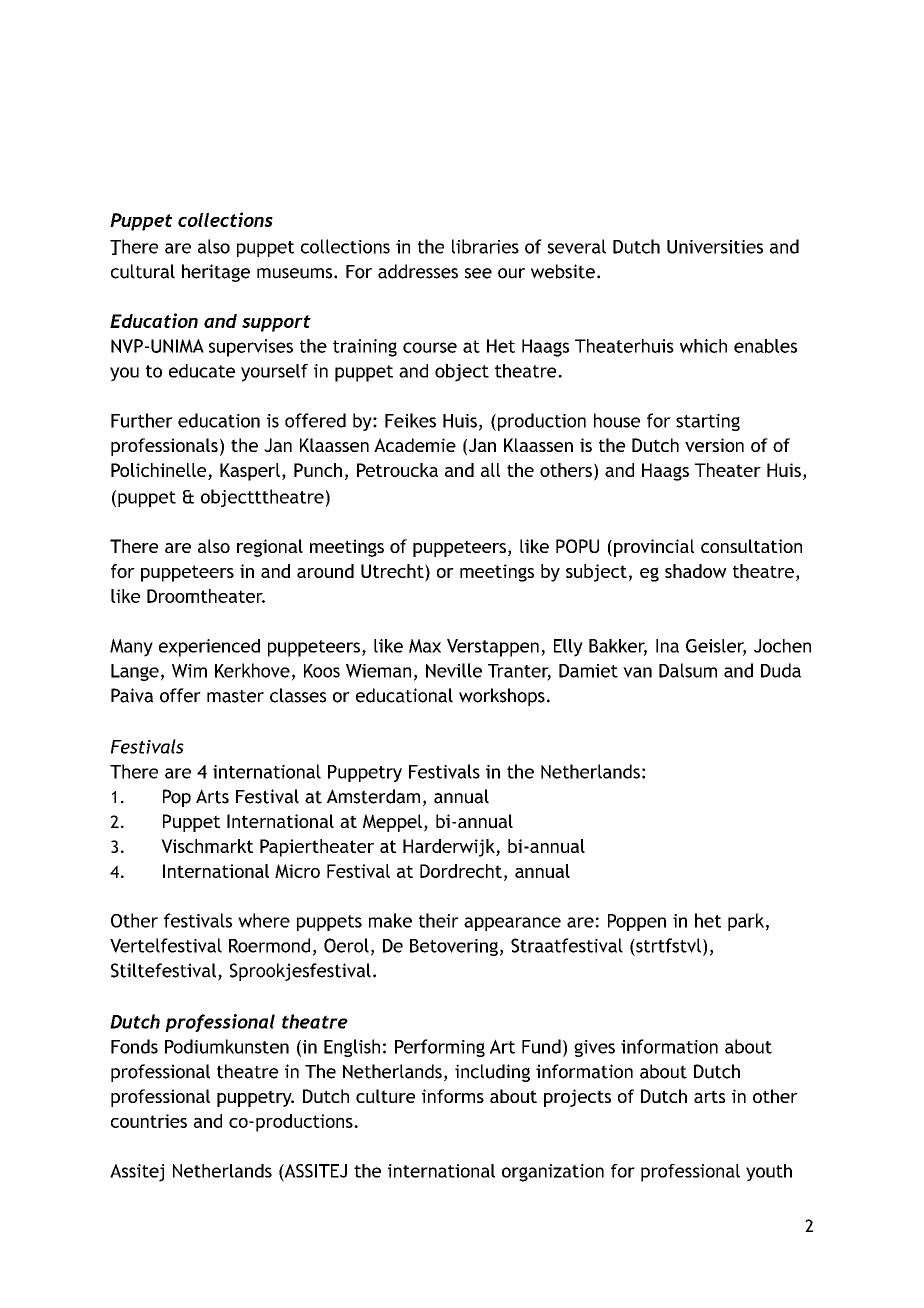  Describe the element at coordinates (502, 697) in the screenshot. I see `workshops` at that location.
